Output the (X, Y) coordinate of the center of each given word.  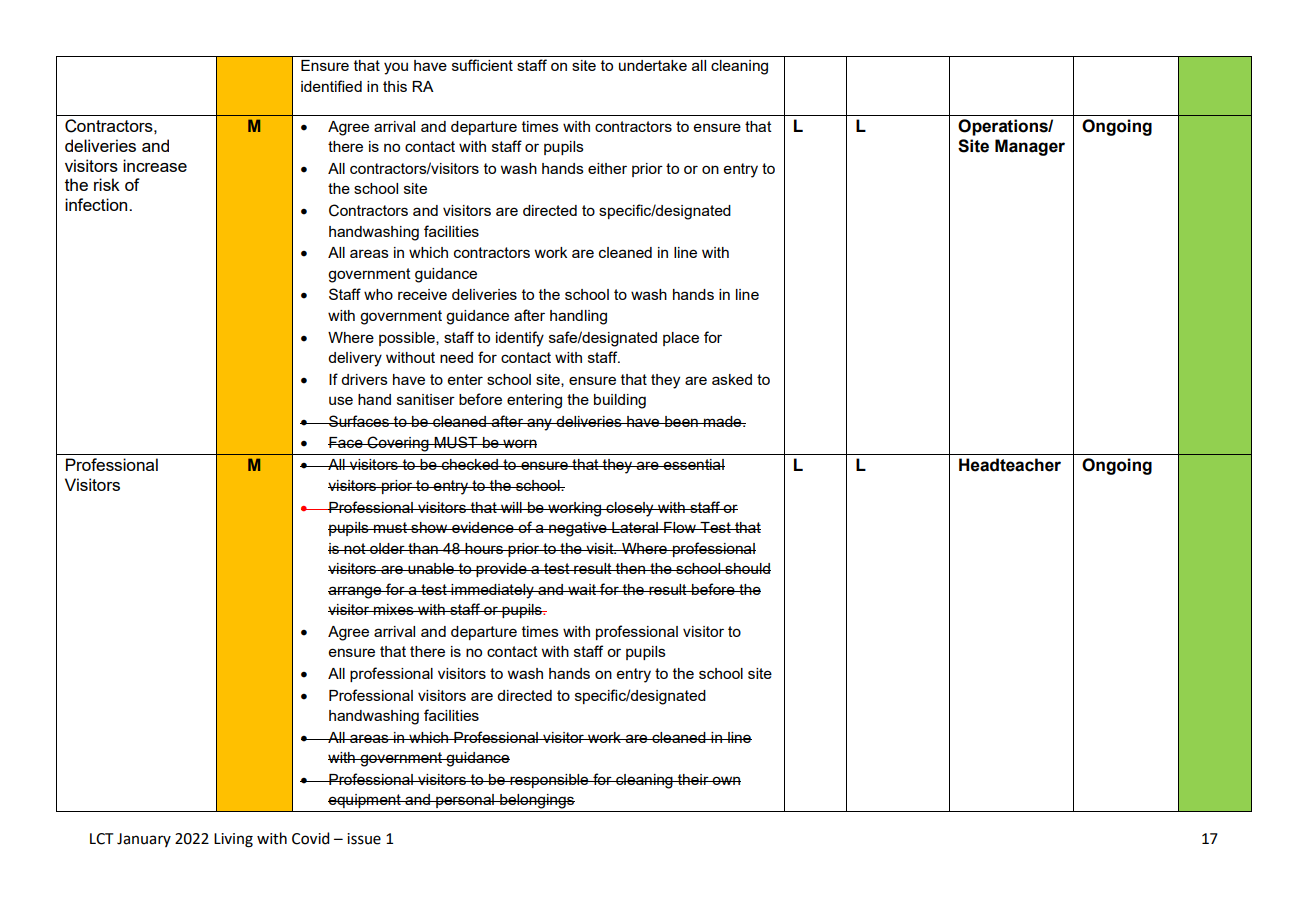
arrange (356, 592)
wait (582, 589)
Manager (1030, 147)
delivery (355, 359)
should (747, 568)
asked (732, 379)
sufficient (482, 65)
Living (233, 840)
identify (520, 339)
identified (331, 86)
